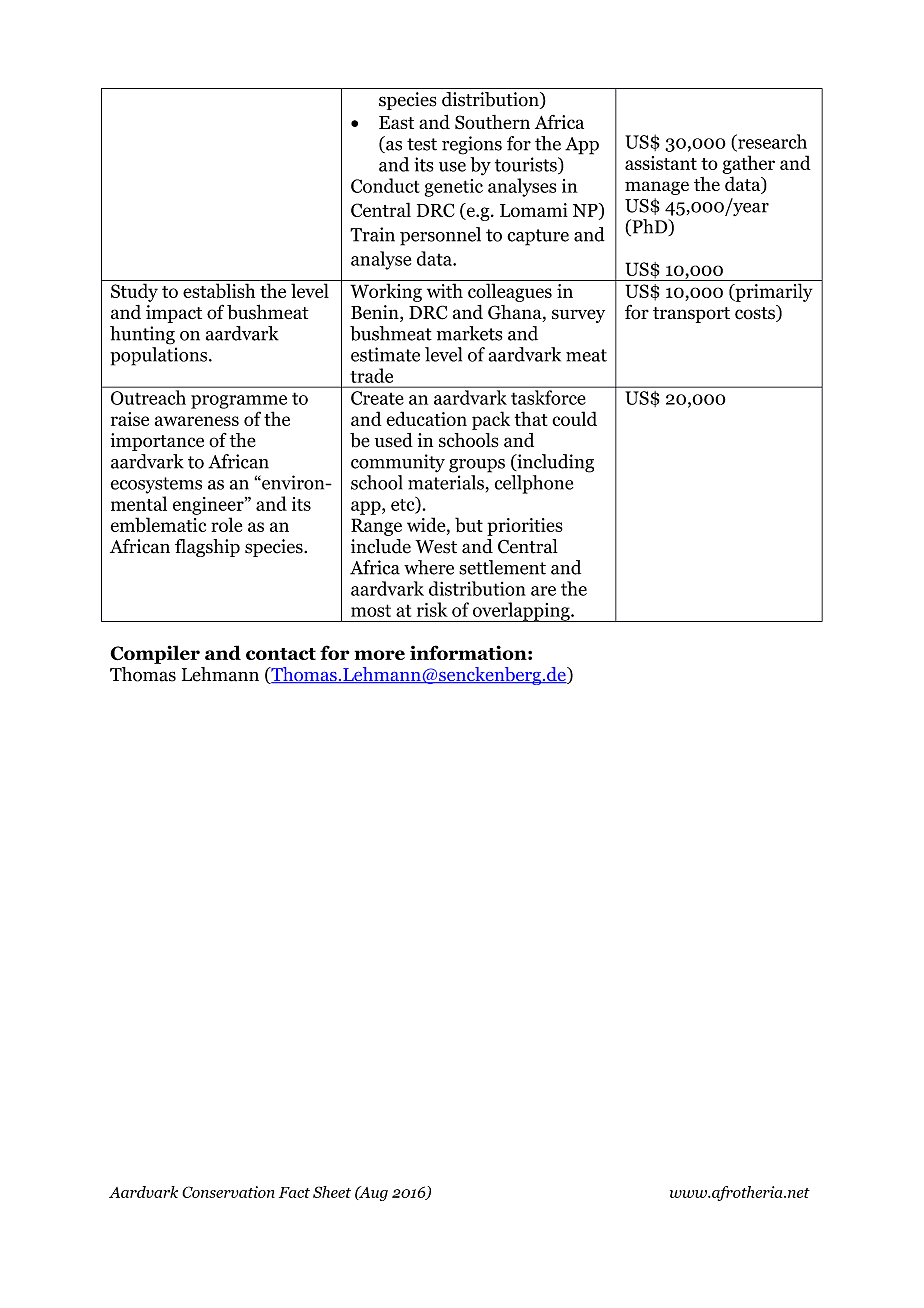  What do you see at coordinates (432, 609) in the document?
I see `risk` at bounding box center [432, 609].
